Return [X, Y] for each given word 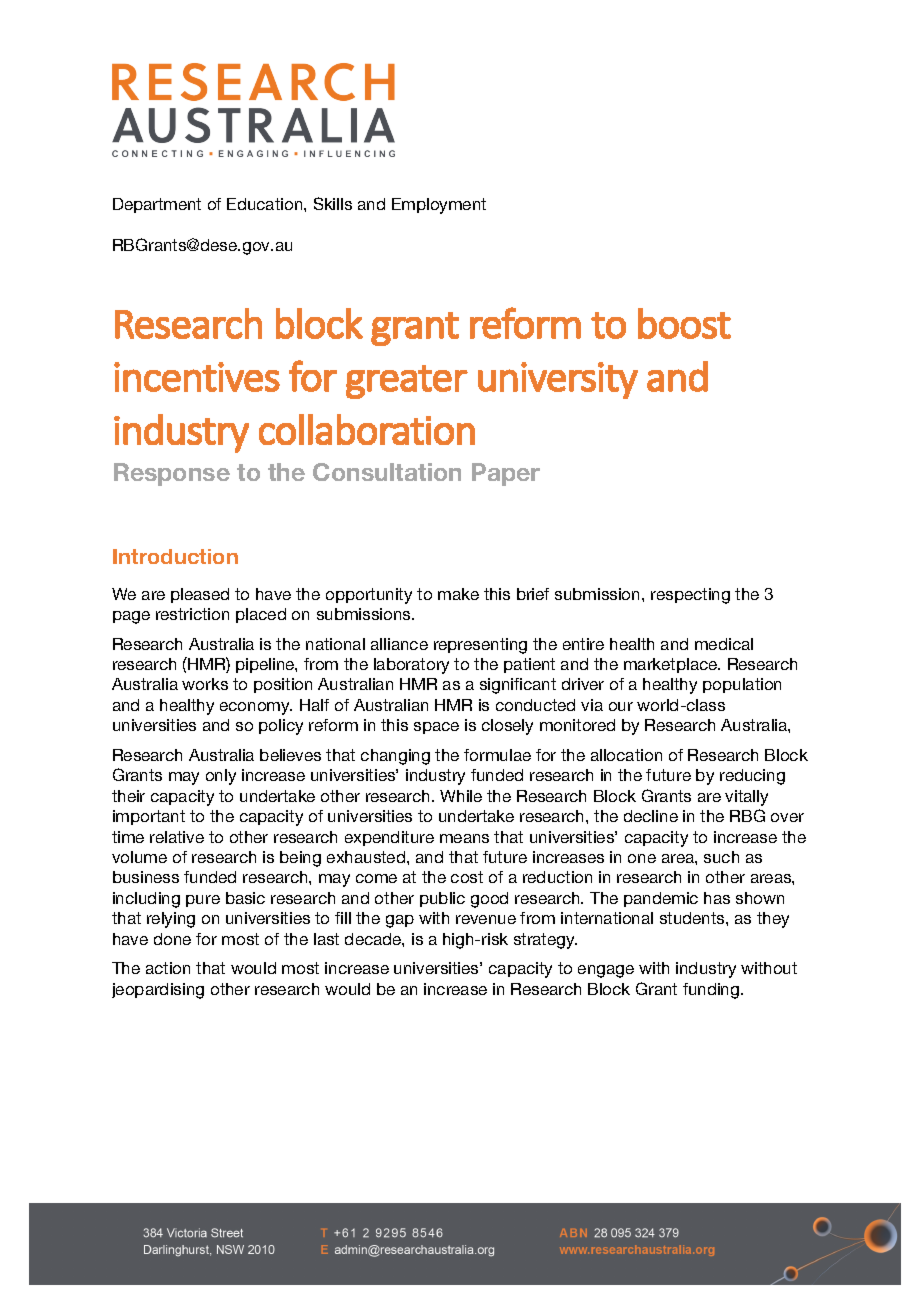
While [461, 796]
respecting [690, 596]
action [168, 968]
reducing [752, 777]
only [221, 777]
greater [407, 382]
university [558, 380]
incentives [197, 377]
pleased [200, 595]
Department [157, 205]
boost [684, 323]
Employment [439, 206]
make [458, 594]
